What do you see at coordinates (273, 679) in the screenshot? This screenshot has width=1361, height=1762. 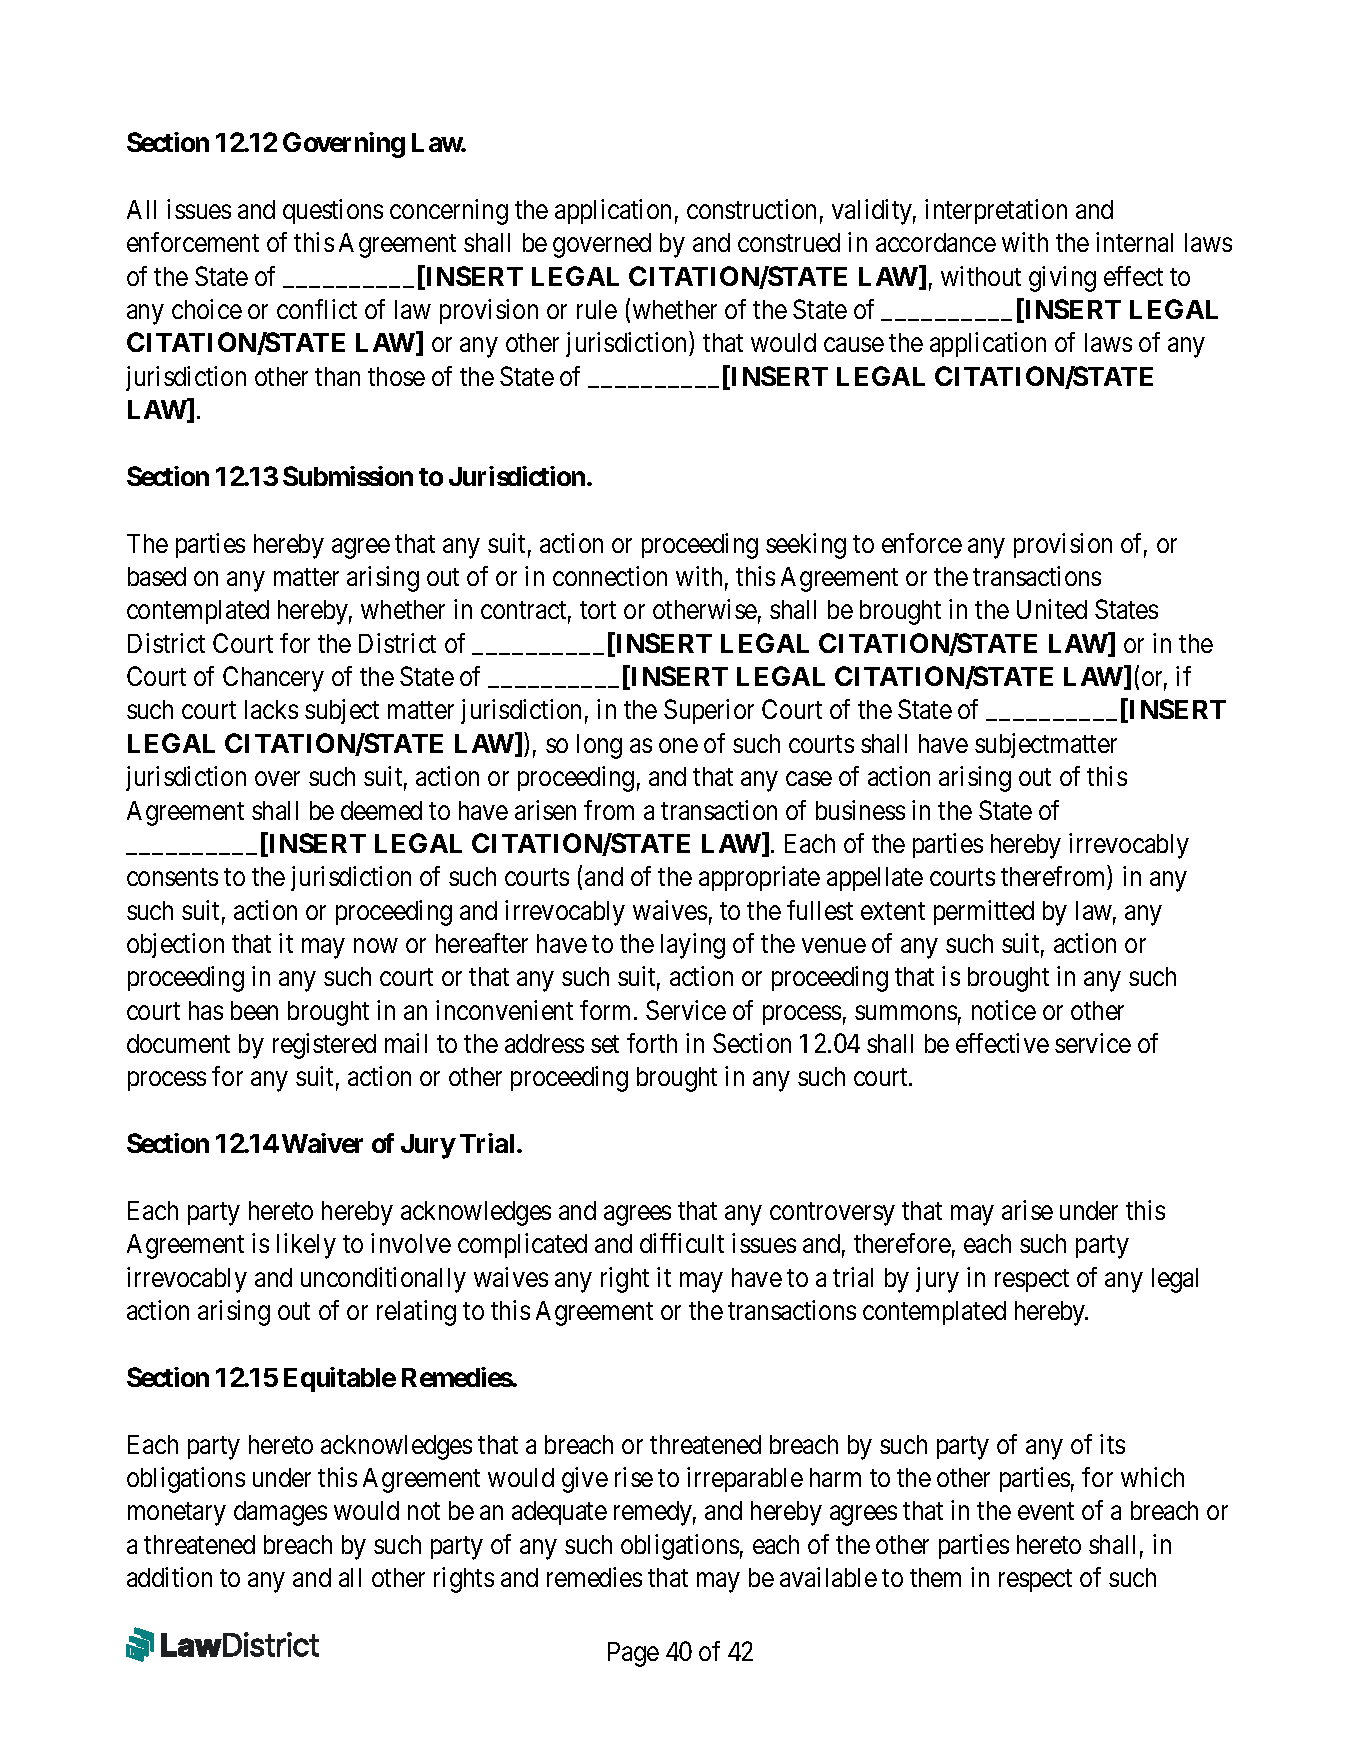 I see `Chancery` at bounding box center [273, 679].
